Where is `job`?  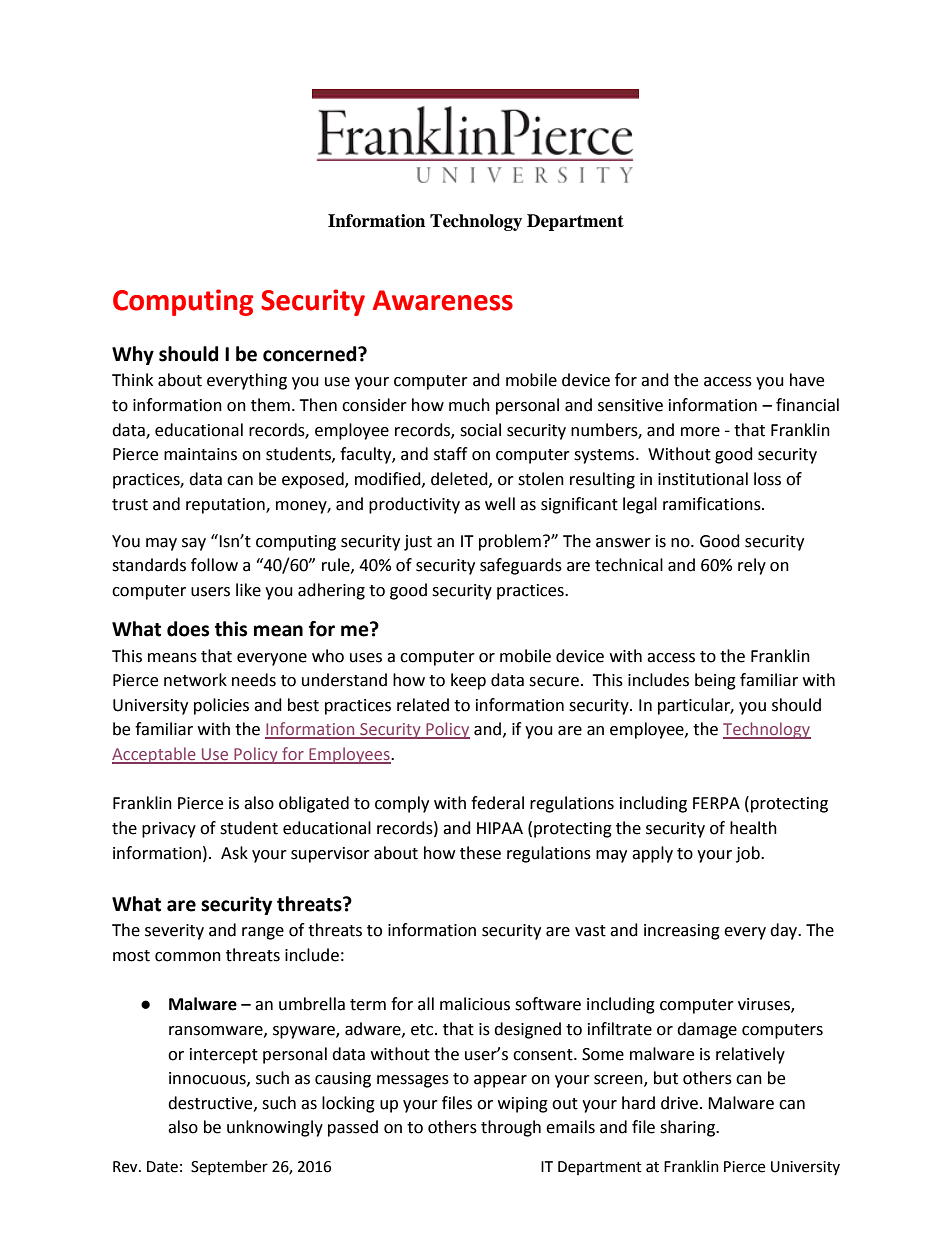
job is located at coordinates (749, 854).
